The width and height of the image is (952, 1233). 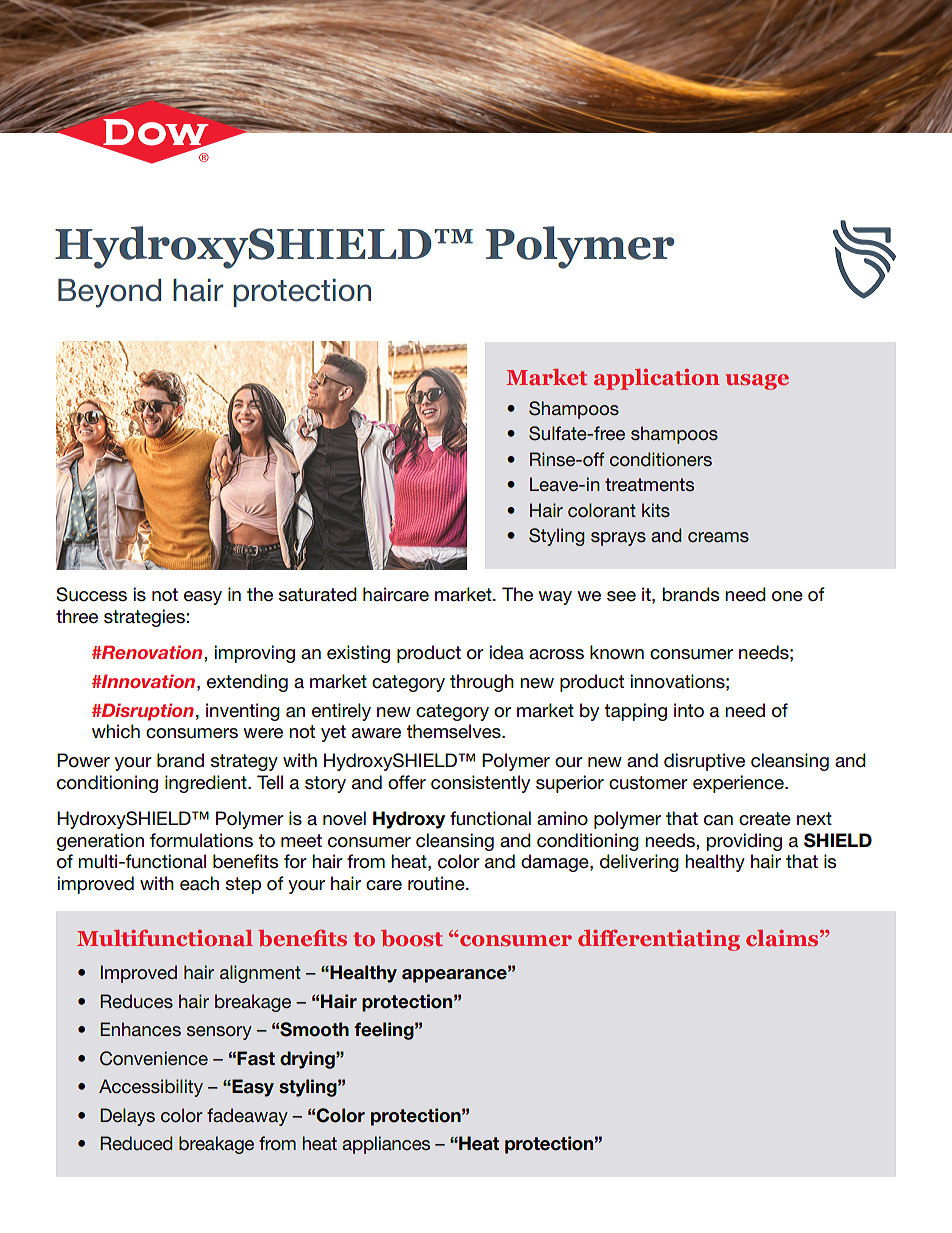 What do you see at coordinates (127, 1117) in the image?
I see `Delays` at bounding box center [127, 1117].
